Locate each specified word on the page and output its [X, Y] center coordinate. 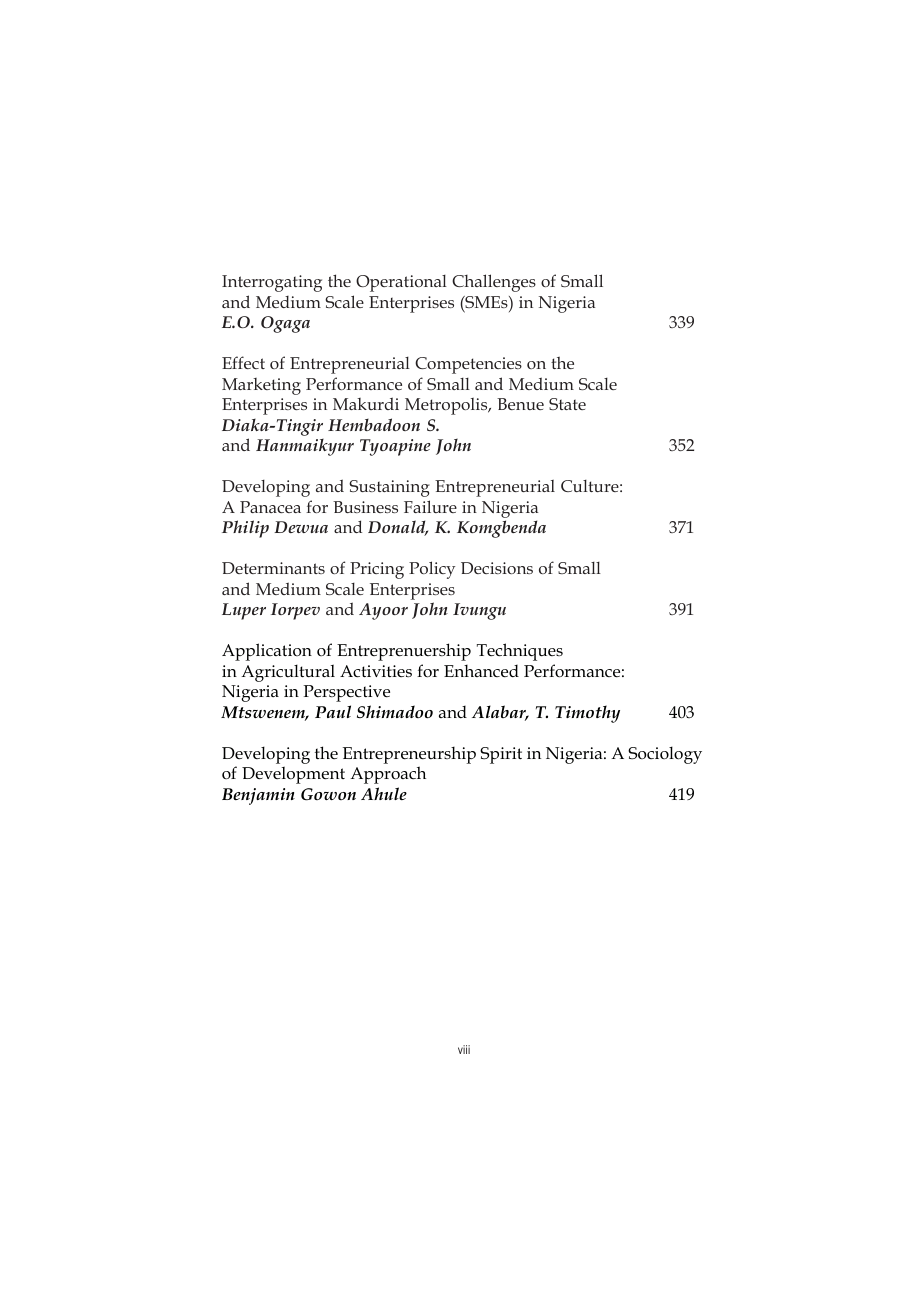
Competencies [468, 365]
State [567, 404]
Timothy [587, 714]
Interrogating [272, 283]
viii [464, 1049]
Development [293, 775]
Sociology [665, 755]
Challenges [494, 283]
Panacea [270, 507]
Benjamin [258, 796]
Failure [430, 506]
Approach [388, 775]
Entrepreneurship [409, 755]
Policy [432, 570]
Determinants [273, 568]
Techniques [520, 652]
